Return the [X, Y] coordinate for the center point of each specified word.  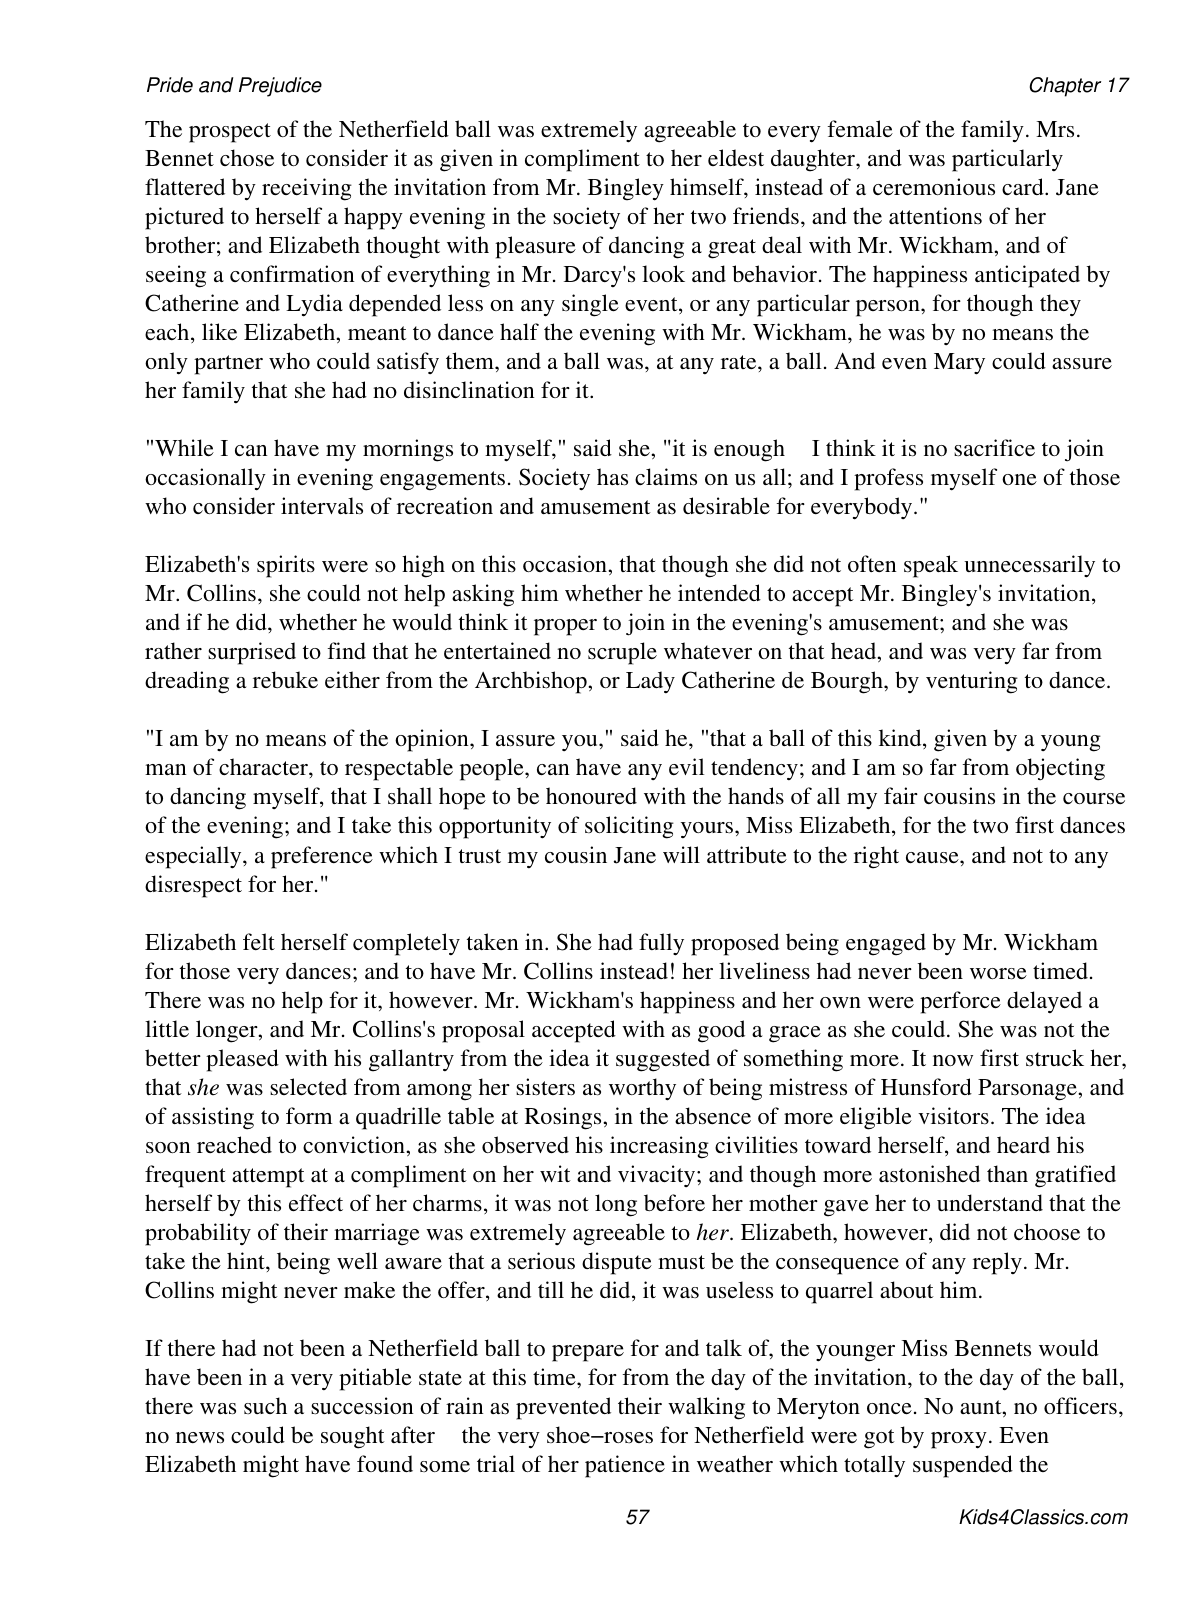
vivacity [658, 1176]
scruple [622, 653]
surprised [252, 653]
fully [661, 944]
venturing [972, 682]
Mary [959, 364]
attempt [268, 1178]
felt [259, 941]
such [265, 1405]
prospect [230, 133]
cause [933, 857]
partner [228, 365]
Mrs [1055, 129]
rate [740, 362]
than [1007, 1173]
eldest [736, 157]
